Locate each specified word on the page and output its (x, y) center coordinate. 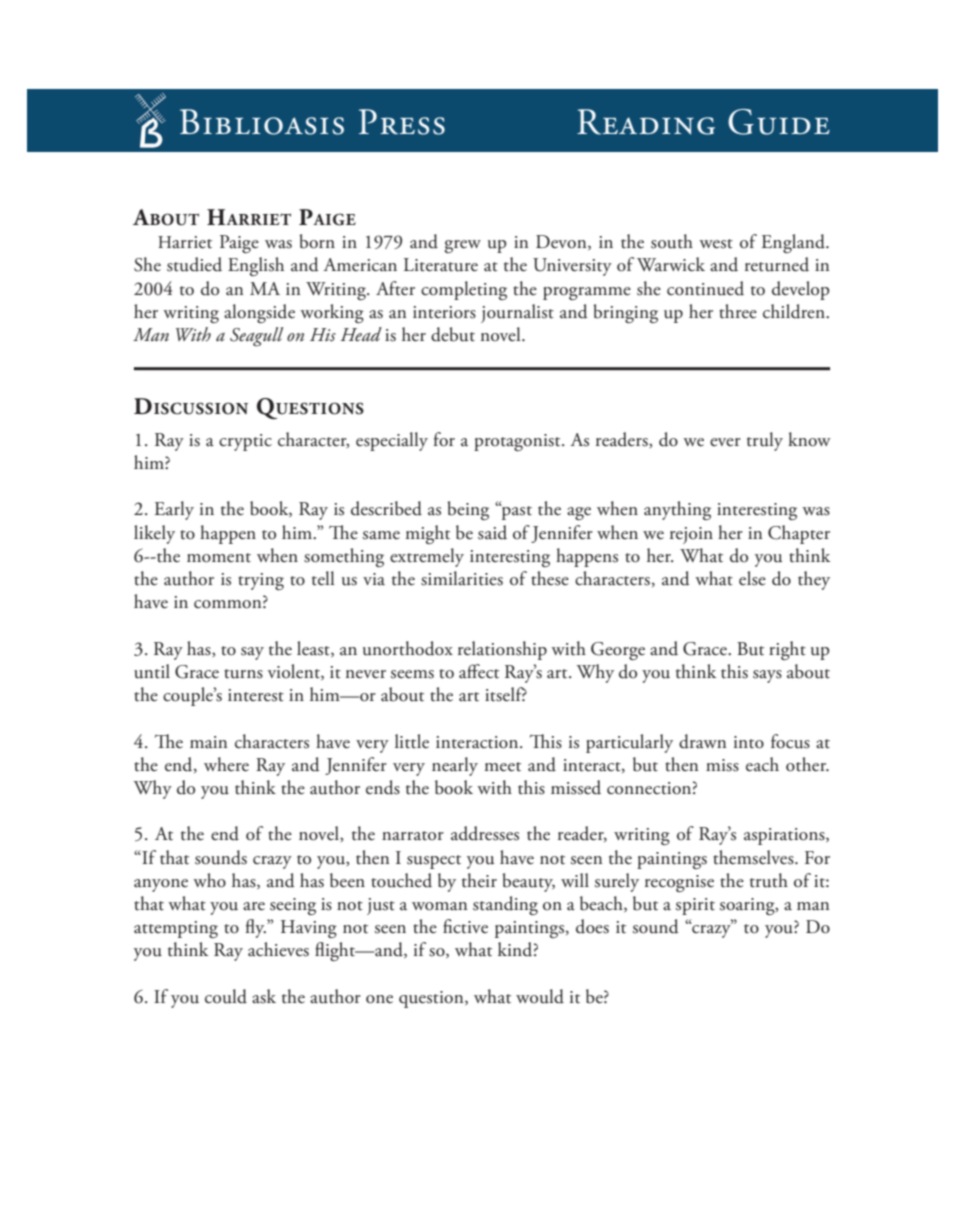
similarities (462, 578)
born (317, 241)
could (226, 996)
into (749, 742)
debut (453, 334)
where (226, 764)
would (540, 996)
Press (402, 122)
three (738, 311)
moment (219, 558)
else (752, 578)
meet (503, 767)
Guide (779, 122)
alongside (259, 313)
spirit (695, 906)
